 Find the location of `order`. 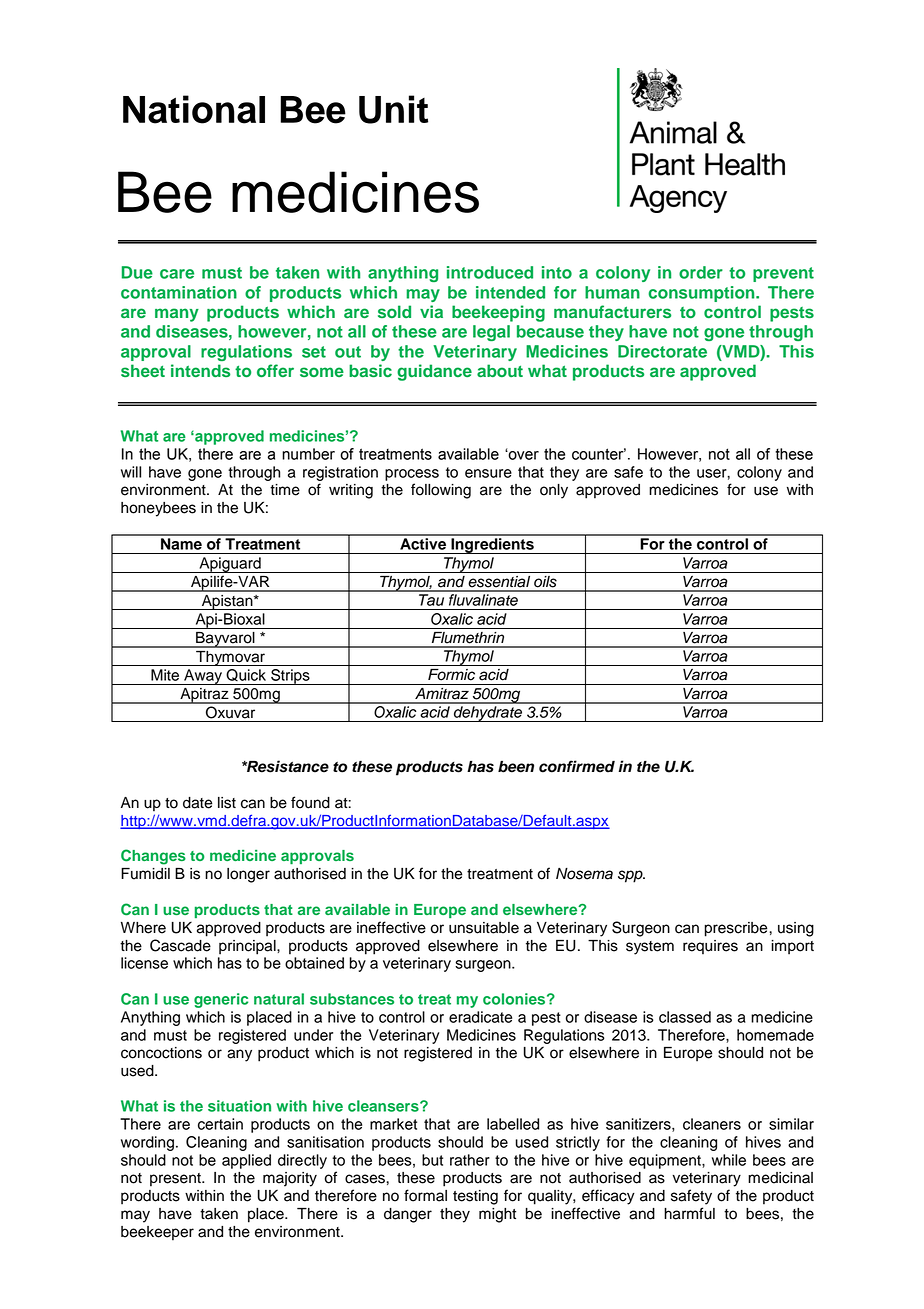

order is located at coordinates (701, 272).
